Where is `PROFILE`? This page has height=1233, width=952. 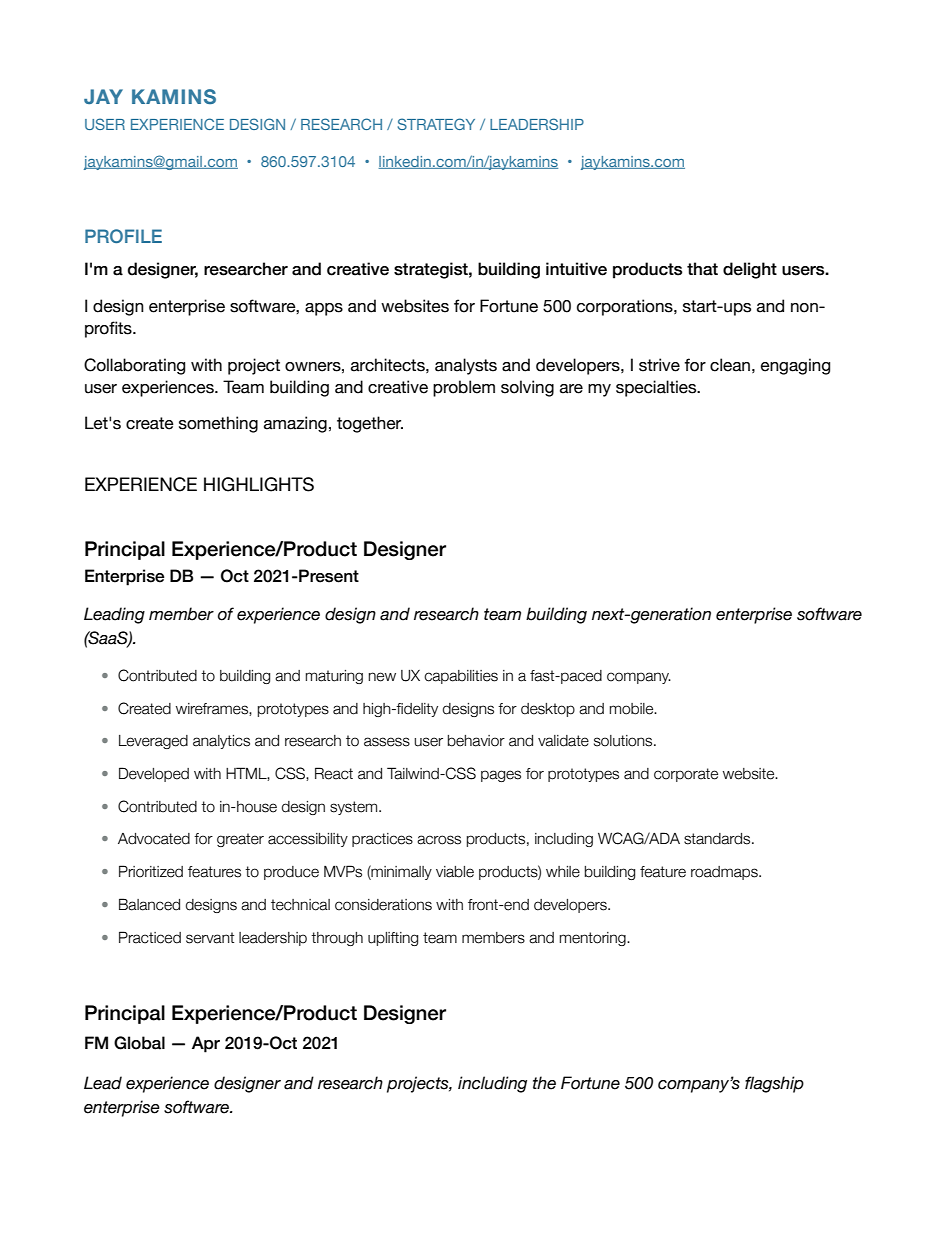 PROFILE is located at coordinates (123, 236).
